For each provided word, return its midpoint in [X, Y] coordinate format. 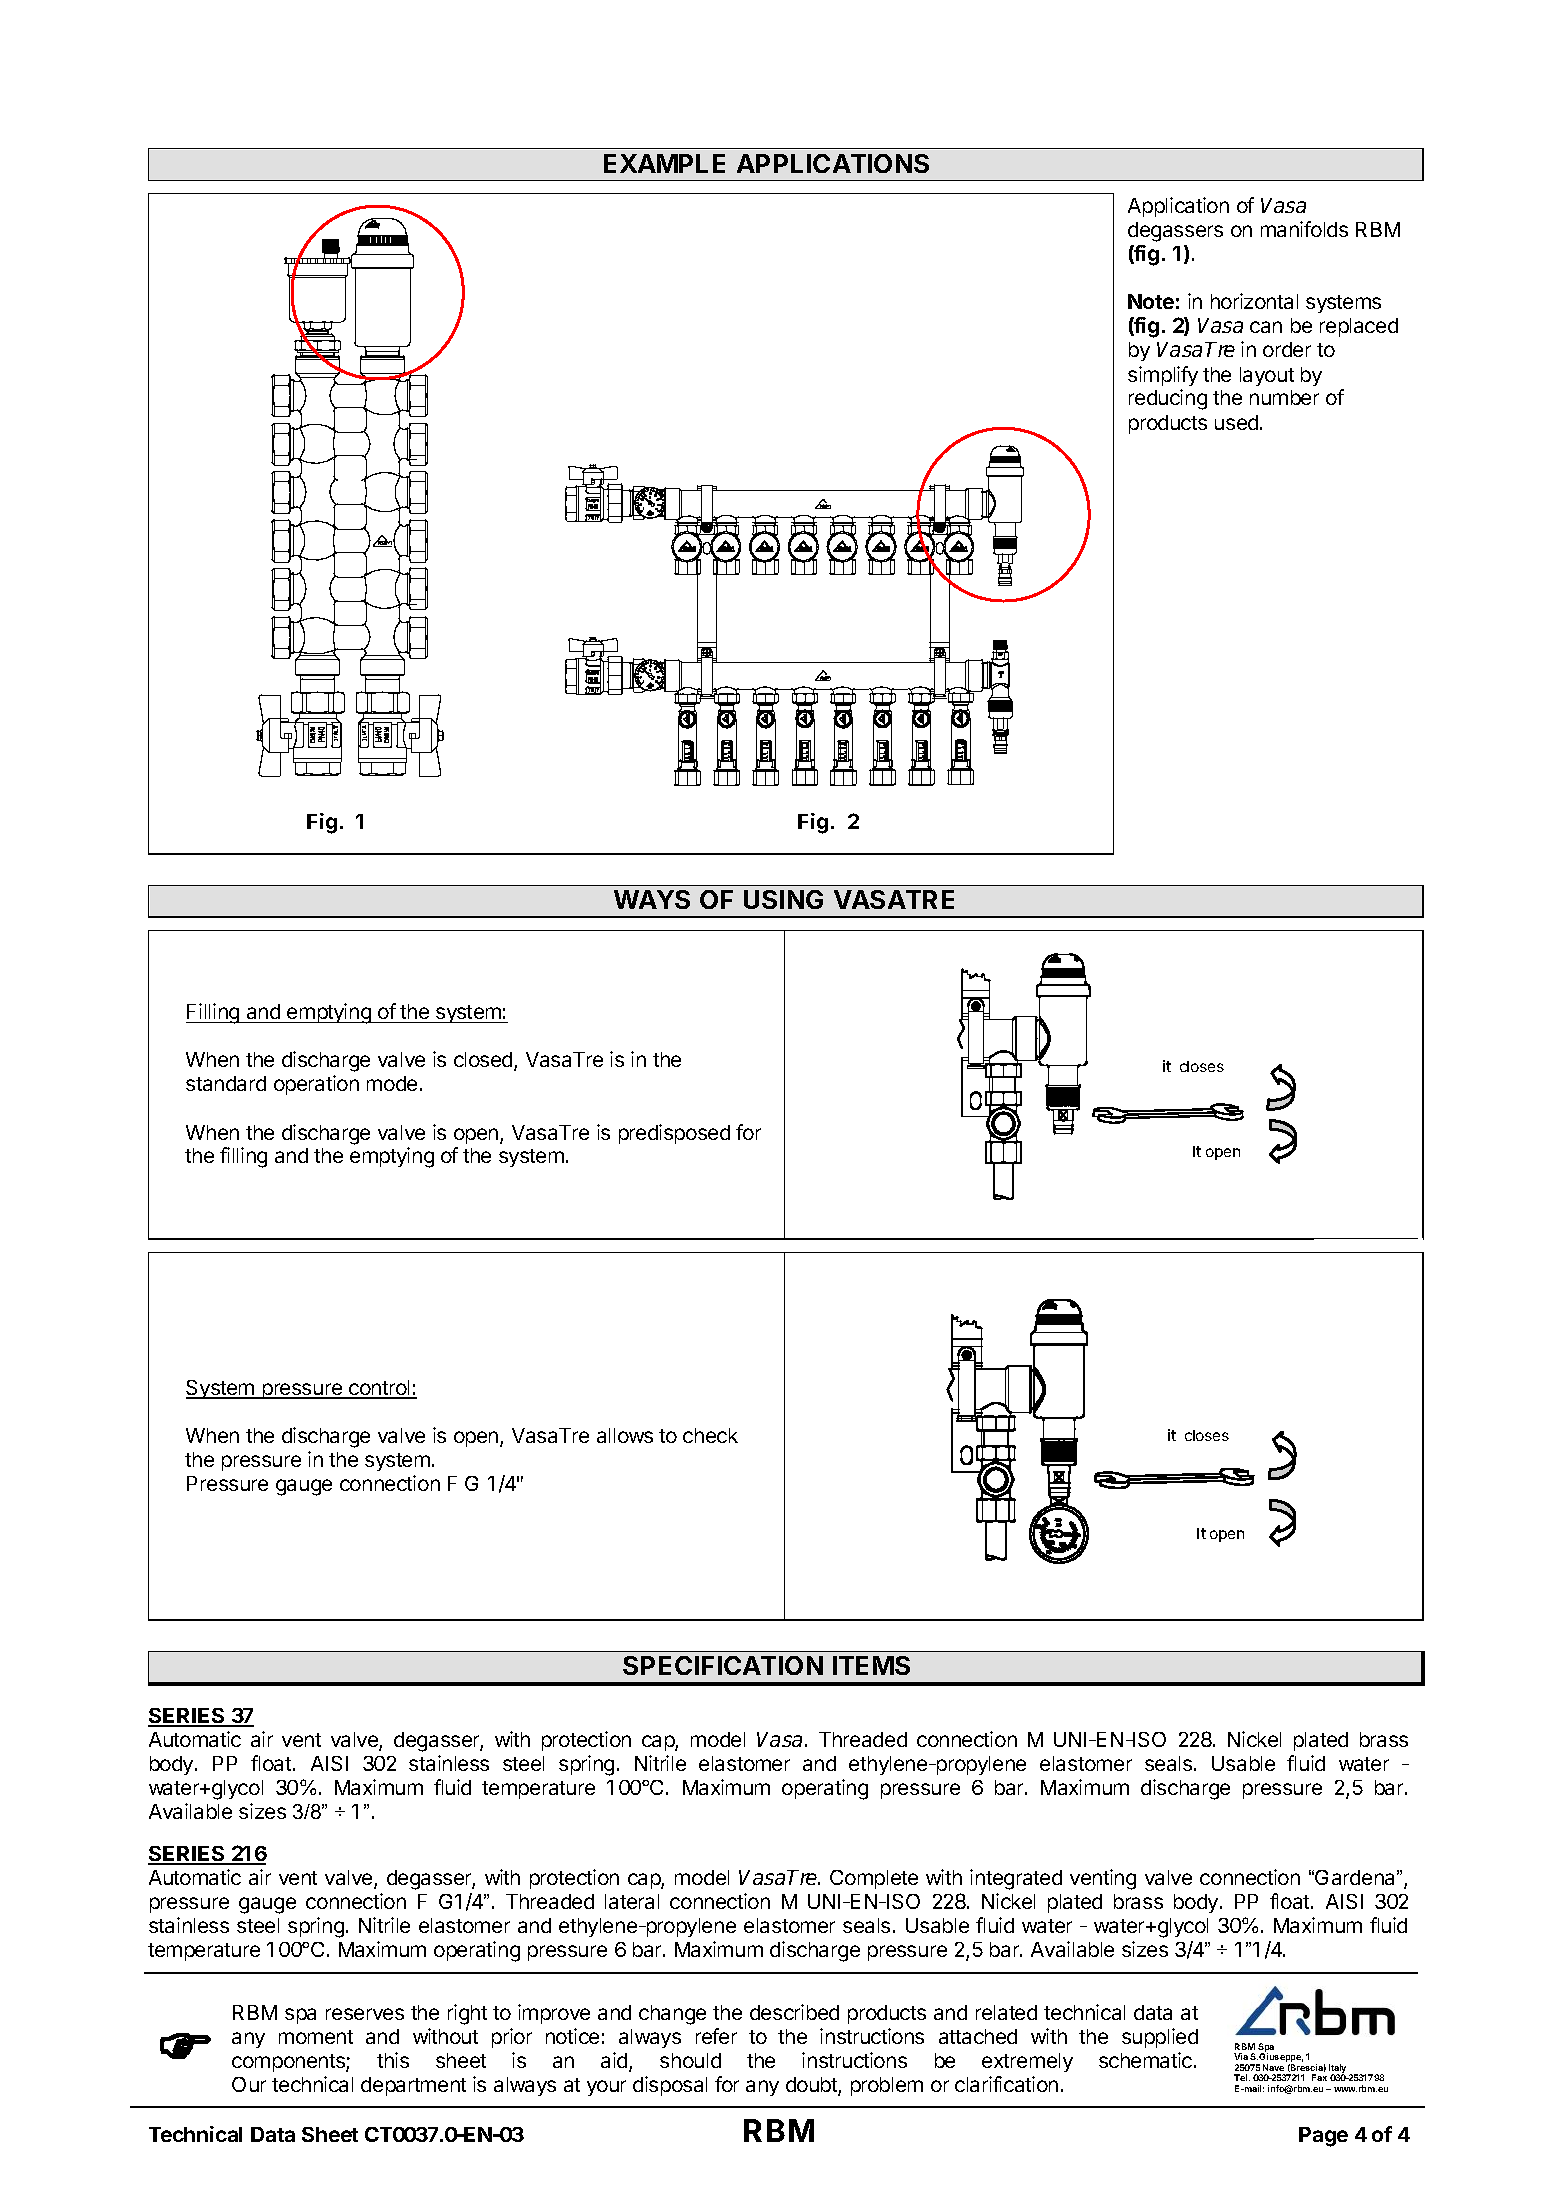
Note [1151, 301]
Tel [1242, 2077]
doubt [812, 2086]
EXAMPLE [664, 163]
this [393, 2060]
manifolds [1304, 229]
